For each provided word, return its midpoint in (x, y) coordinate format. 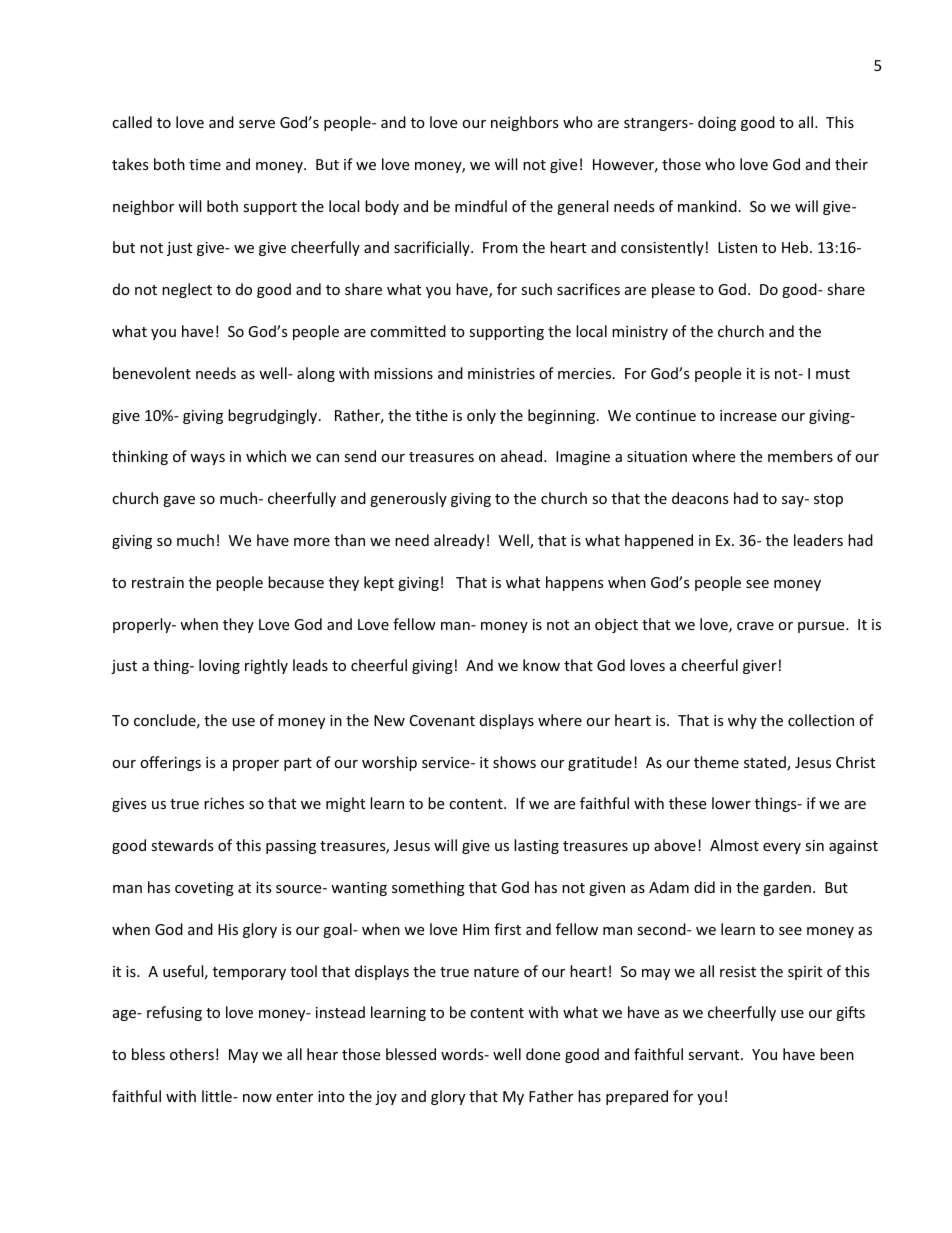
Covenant (442, 720)
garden (787, 888)
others (192, 1054)
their (851, 164)
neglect (187, 290)
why (742, 721)
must (833, 374)
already (459, 541)
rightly (266, 666)
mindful (481, 206)
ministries (501, 373)
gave (179, 501)
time (205, 164)
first (507, 929)
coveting (204, 889)
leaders (818, 540)
